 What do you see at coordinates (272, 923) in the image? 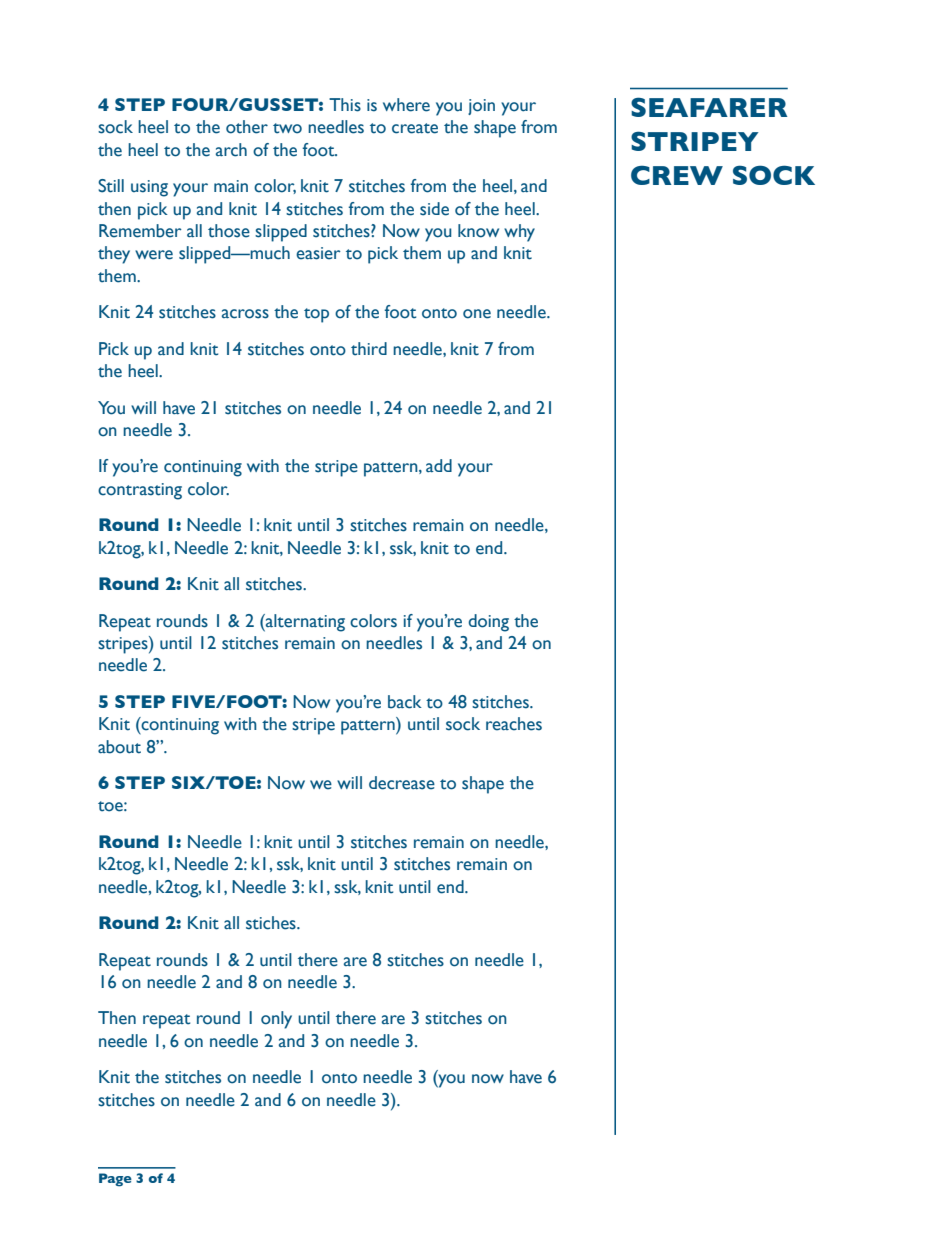
I see `stiches` at bounding box center [272, 923].
